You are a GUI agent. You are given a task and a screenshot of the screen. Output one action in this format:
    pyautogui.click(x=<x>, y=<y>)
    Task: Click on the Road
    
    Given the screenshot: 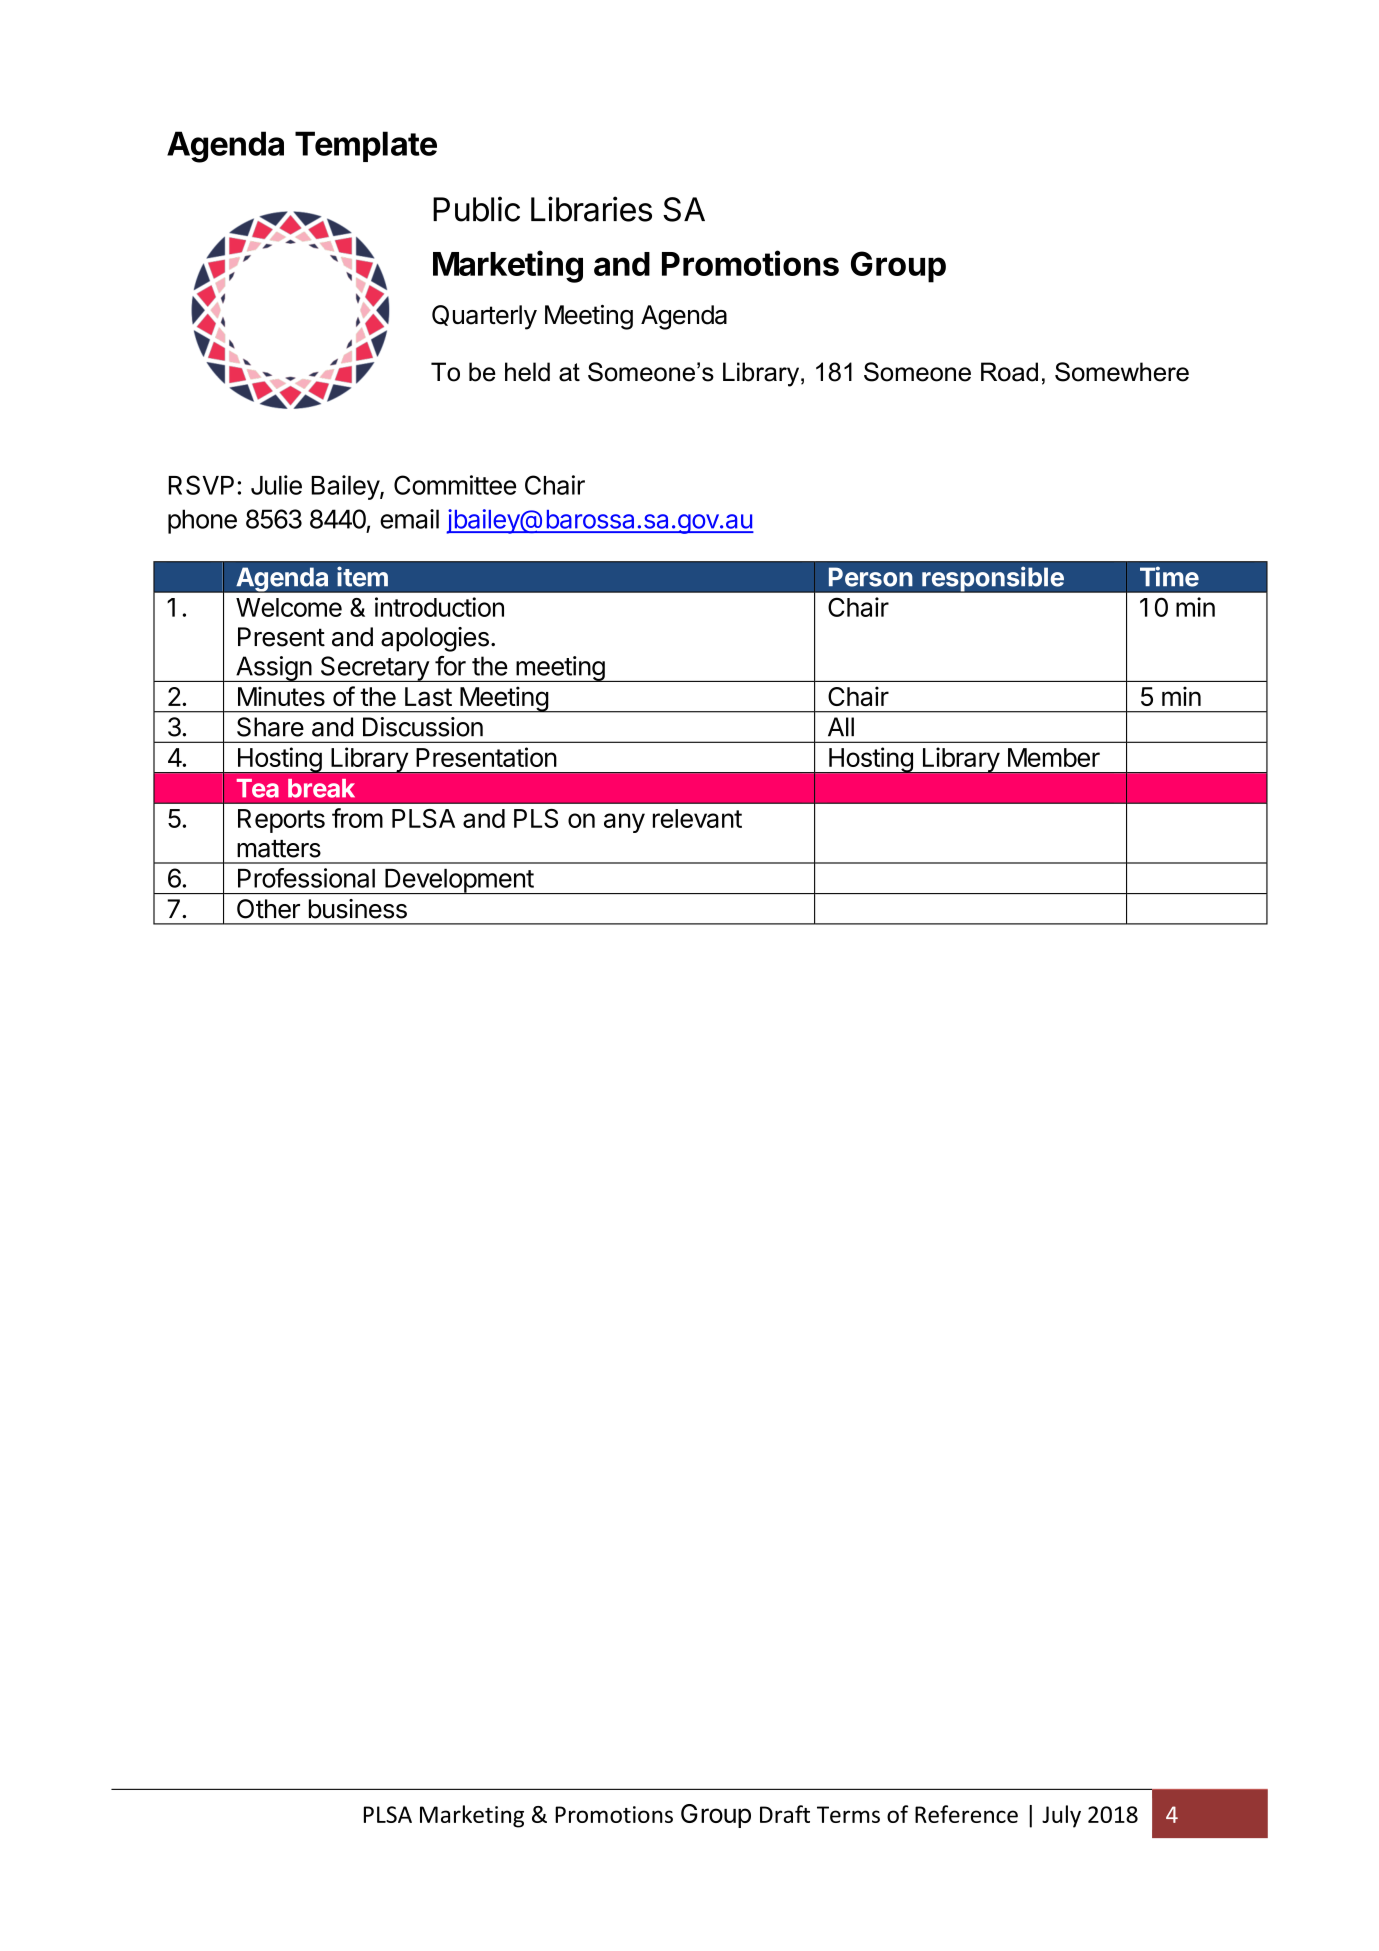 What is the action you would take?
    pyautogui.click(x=1009, y=372)
